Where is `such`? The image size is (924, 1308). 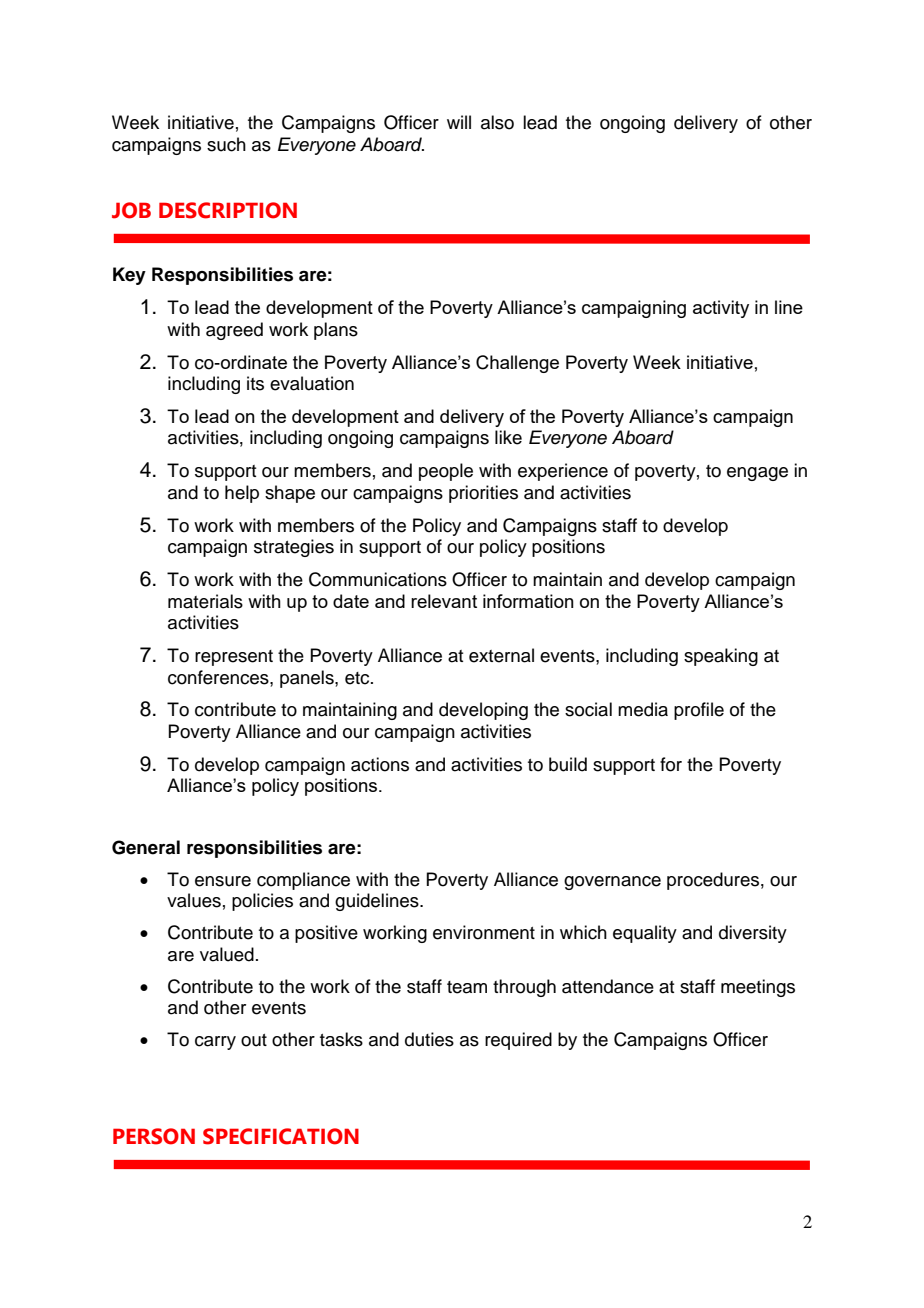 such is located at coordinates (226, 144).
